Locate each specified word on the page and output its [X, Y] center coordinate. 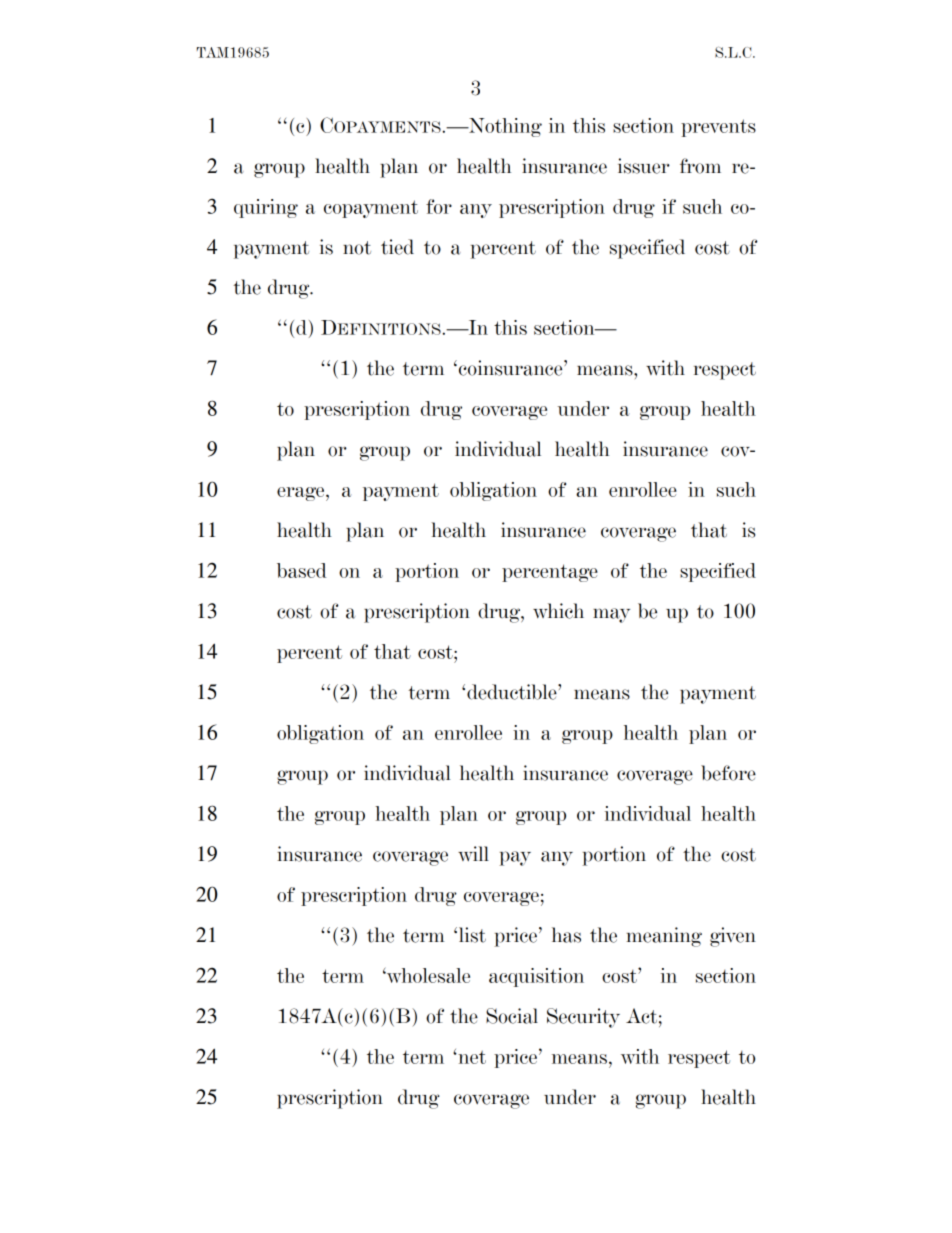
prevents [718, 128]
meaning [664, 937]
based [301, 570]
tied [397, 247]
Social [512, 1016]
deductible [513, 692]
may [611, 615]
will [473, 853]
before [728, 773]
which [558, 611]
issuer [644, 166]
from [700, 166]
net [471, 1057]
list [471, 935]
